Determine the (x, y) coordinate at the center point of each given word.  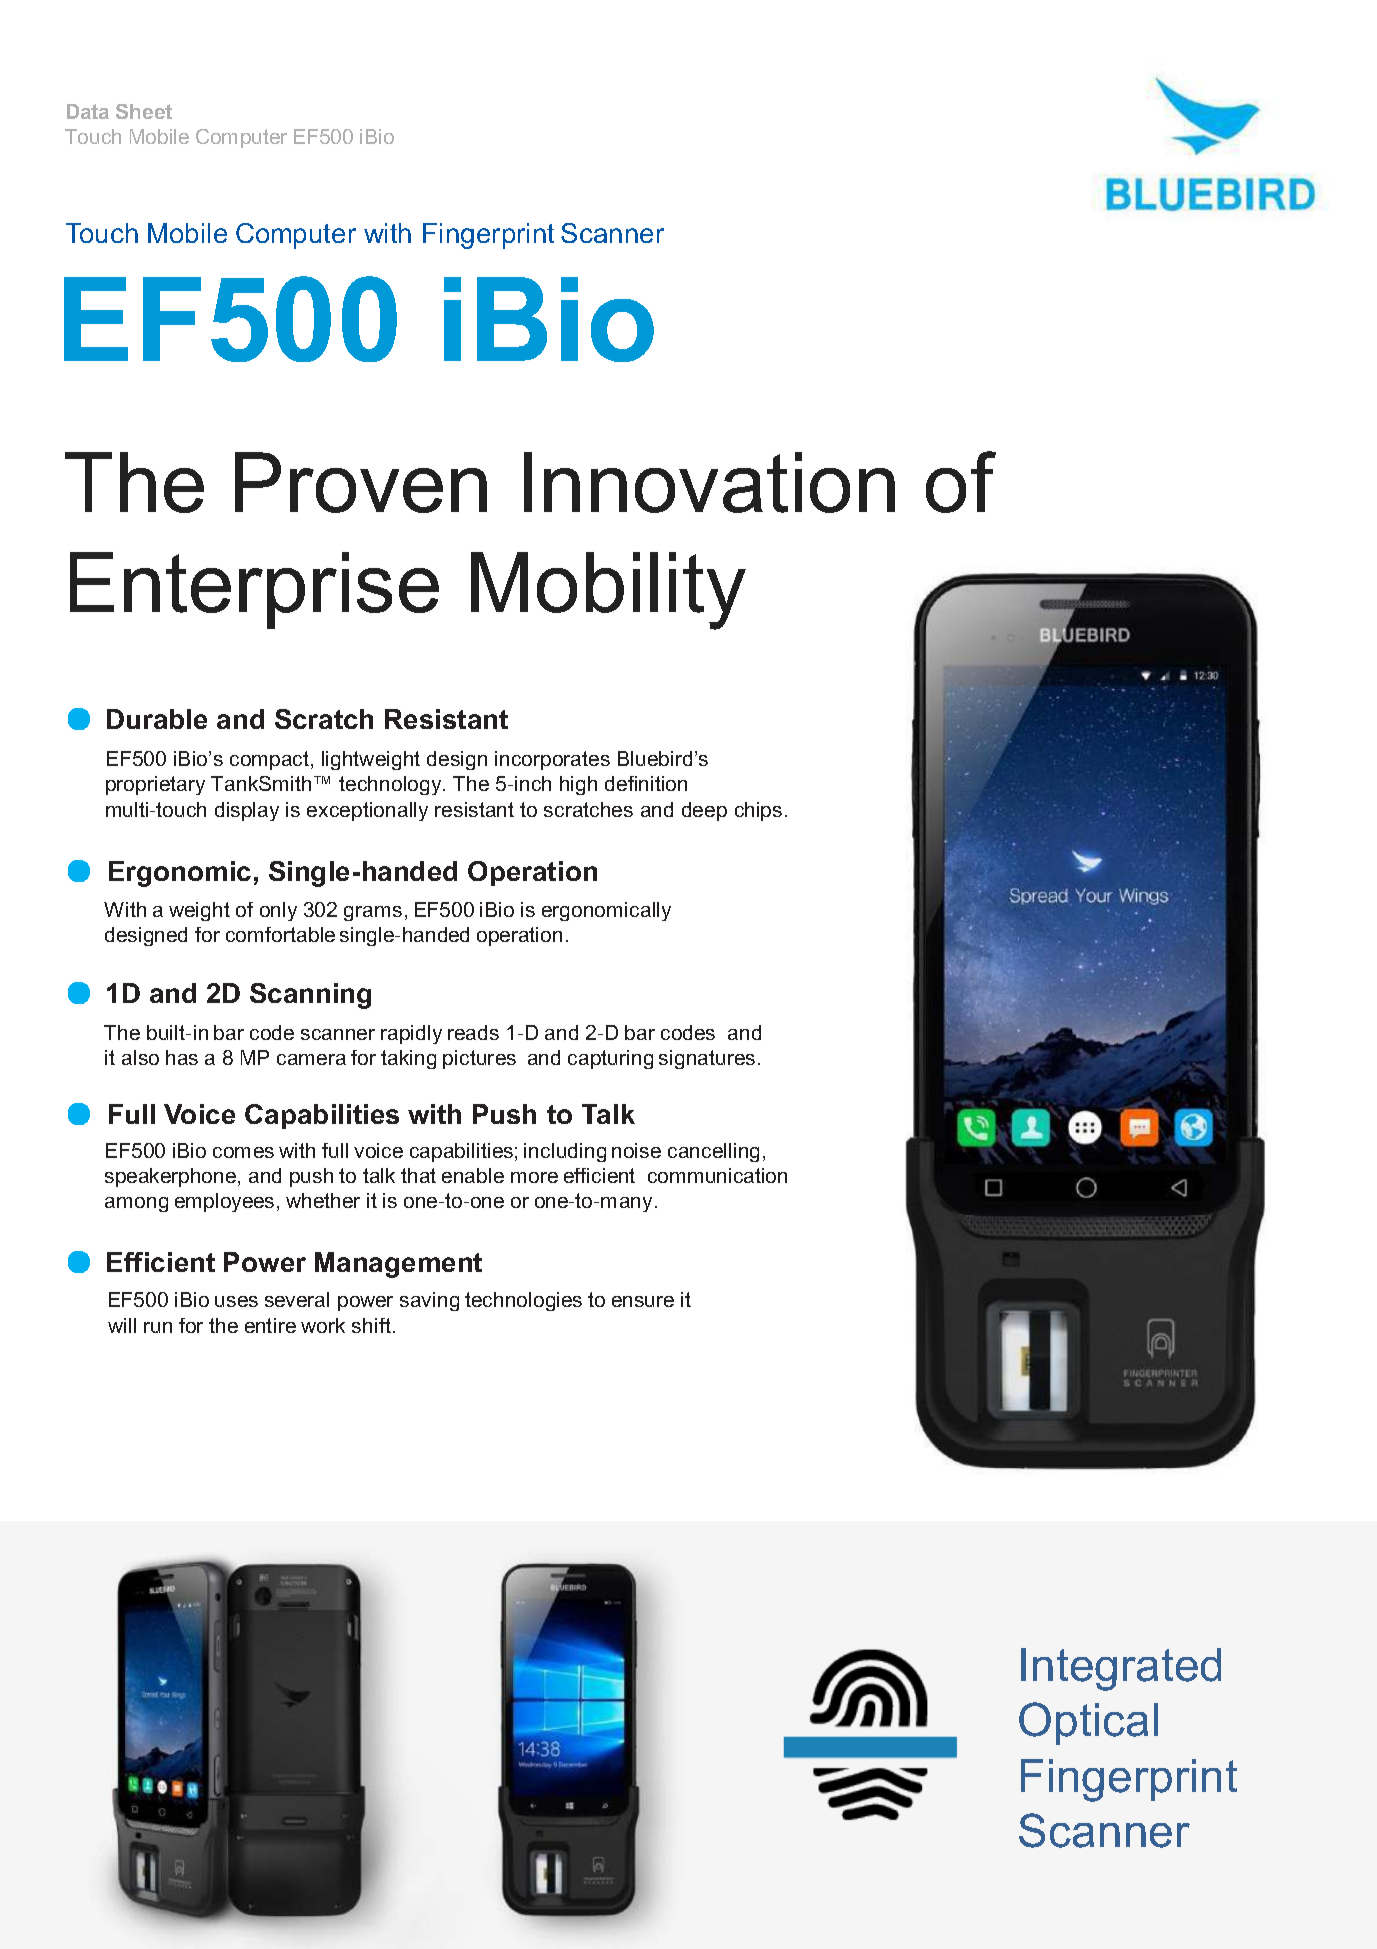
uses (236, 1301)
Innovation (709, 482)
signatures (707, 1059)
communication (717, 1175)
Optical (1088, 1723)
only (278, 911)
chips (758, 811)
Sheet (144, 111)
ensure (643, 1301)
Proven (361, 482)
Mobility (608, 591)
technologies (523, 1301)
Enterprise (254, 590)
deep (704, 811)
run (158, 1327)
